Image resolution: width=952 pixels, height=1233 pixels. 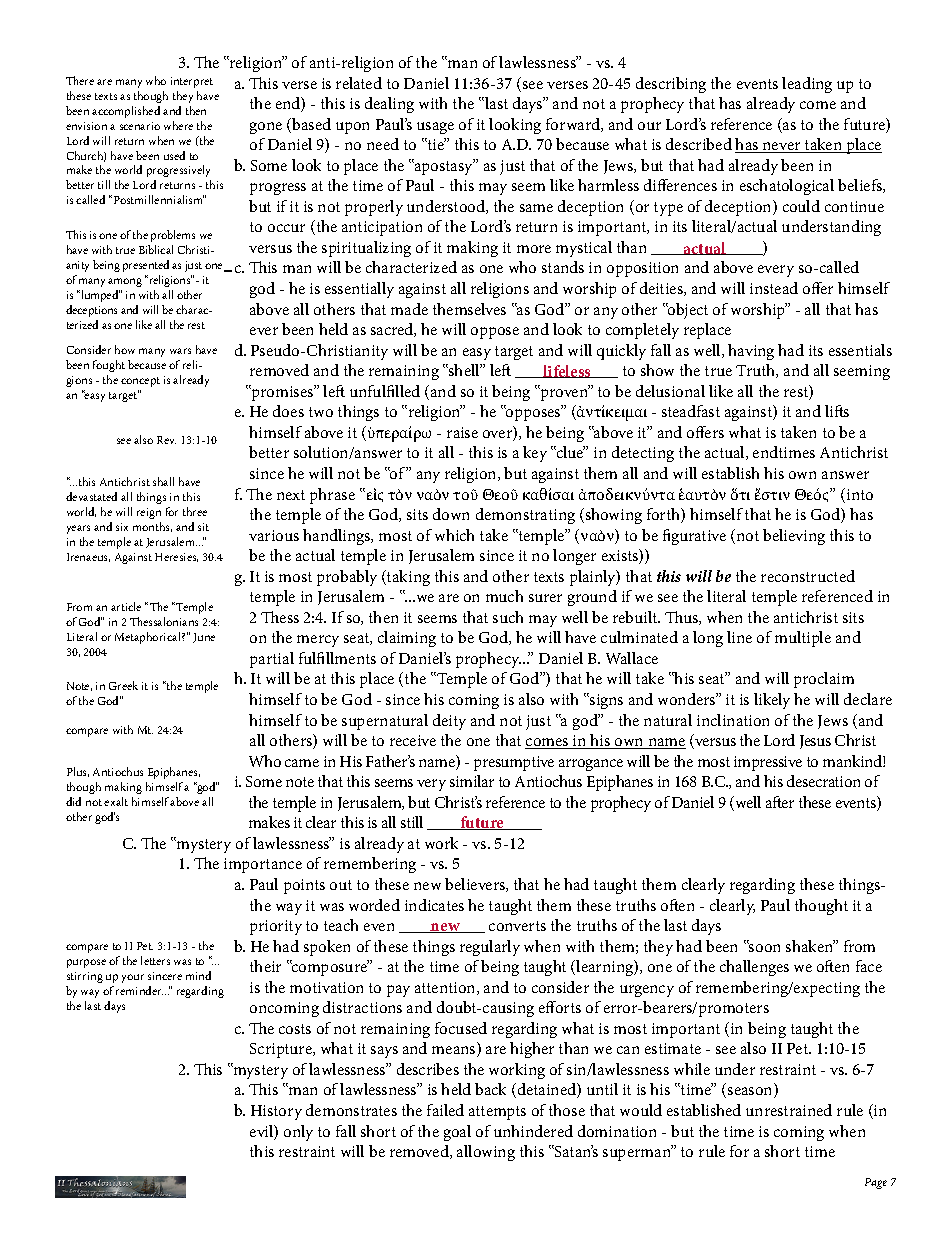 What do you see at coordinates (462, 432) in the page?
I see `raise` at bounding box center [462, 432].
